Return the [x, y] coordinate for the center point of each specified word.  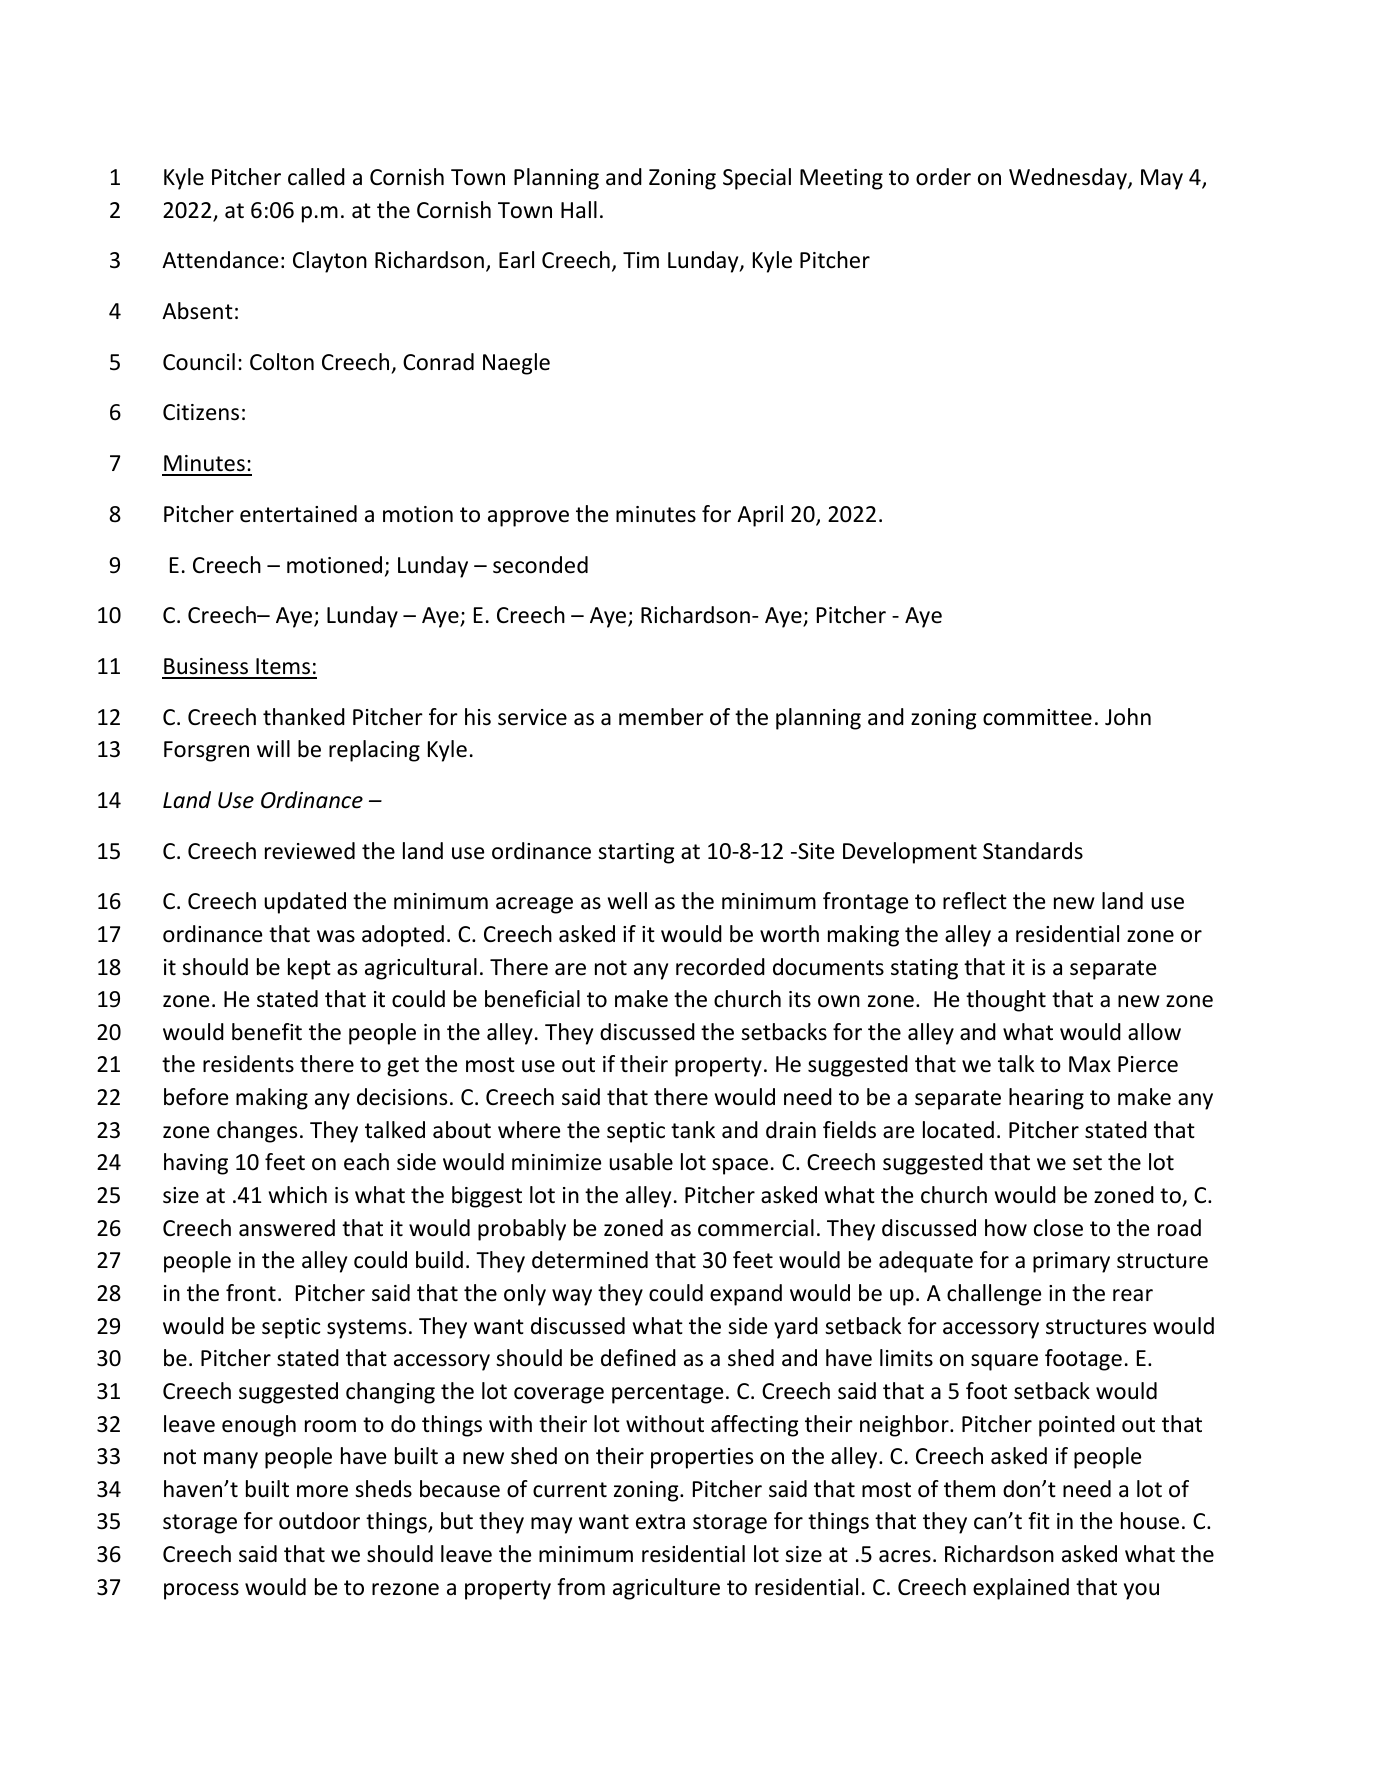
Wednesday [1069, 179]
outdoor [319, 1521]
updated [305, 903]
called [316, 177]
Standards [1033, 851]
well [627, 901]
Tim [641, 260]
